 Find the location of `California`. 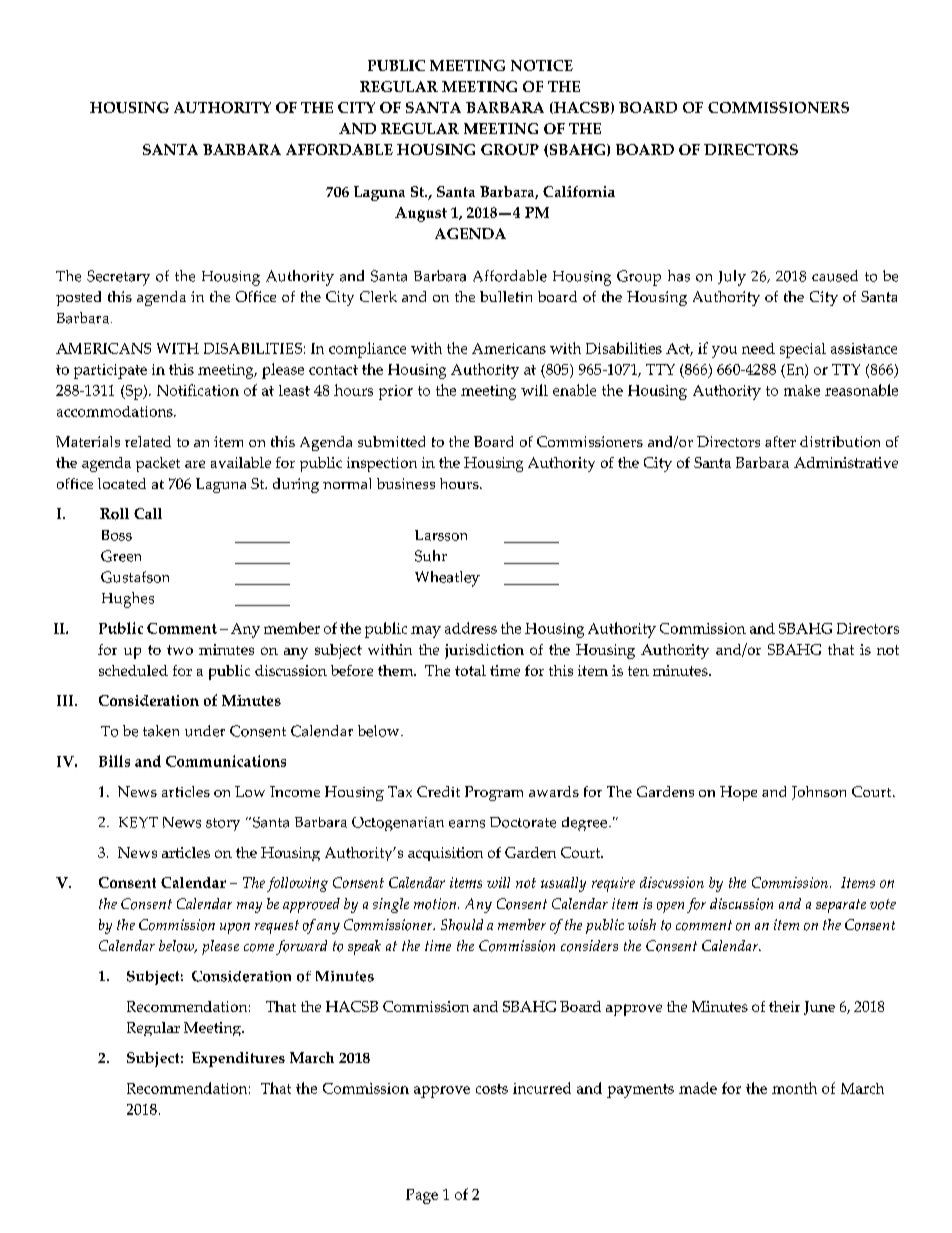

California is located at coordinates (579, 192).
